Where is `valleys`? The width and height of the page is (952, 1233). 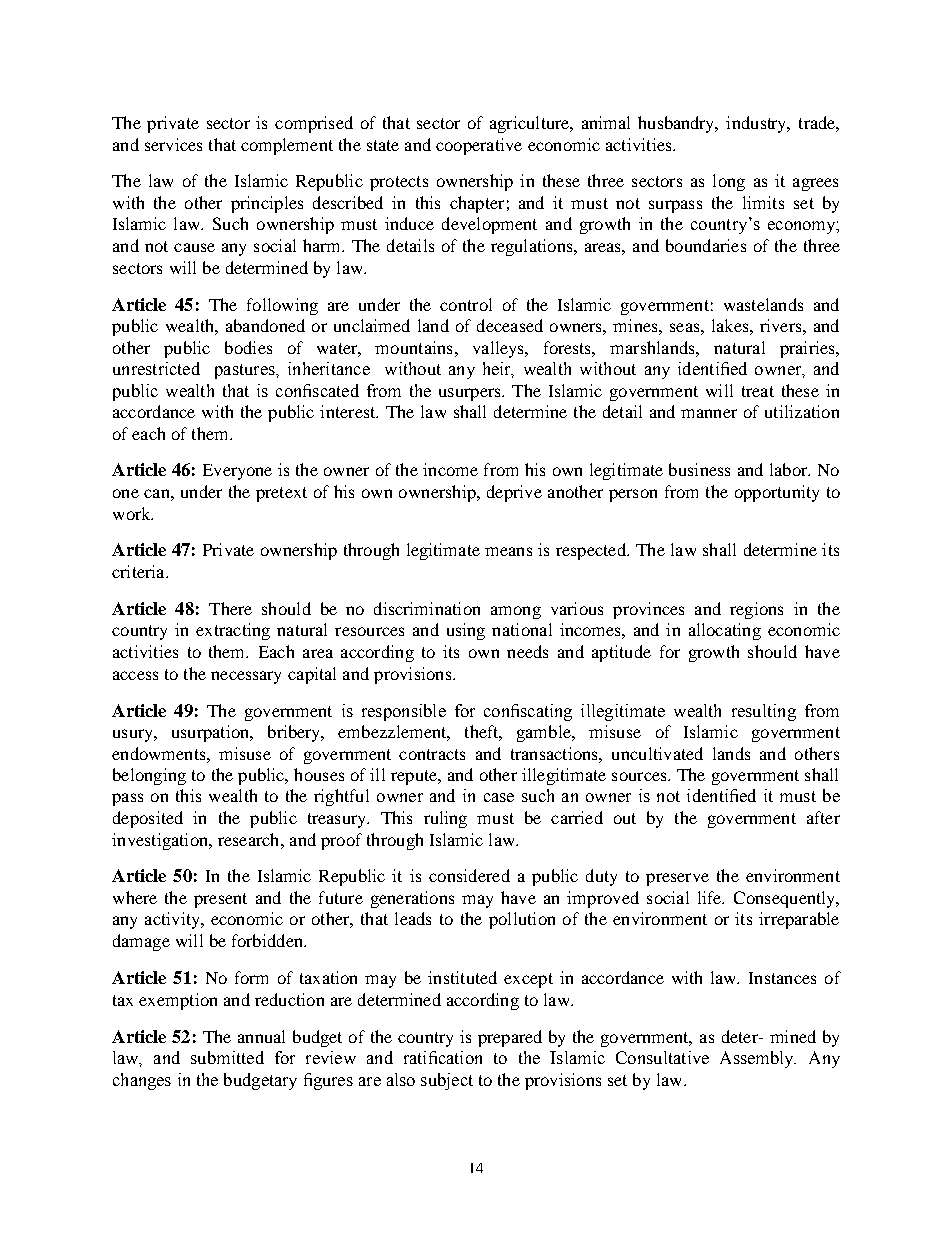 valleys is located at coordinates (499, 349).
